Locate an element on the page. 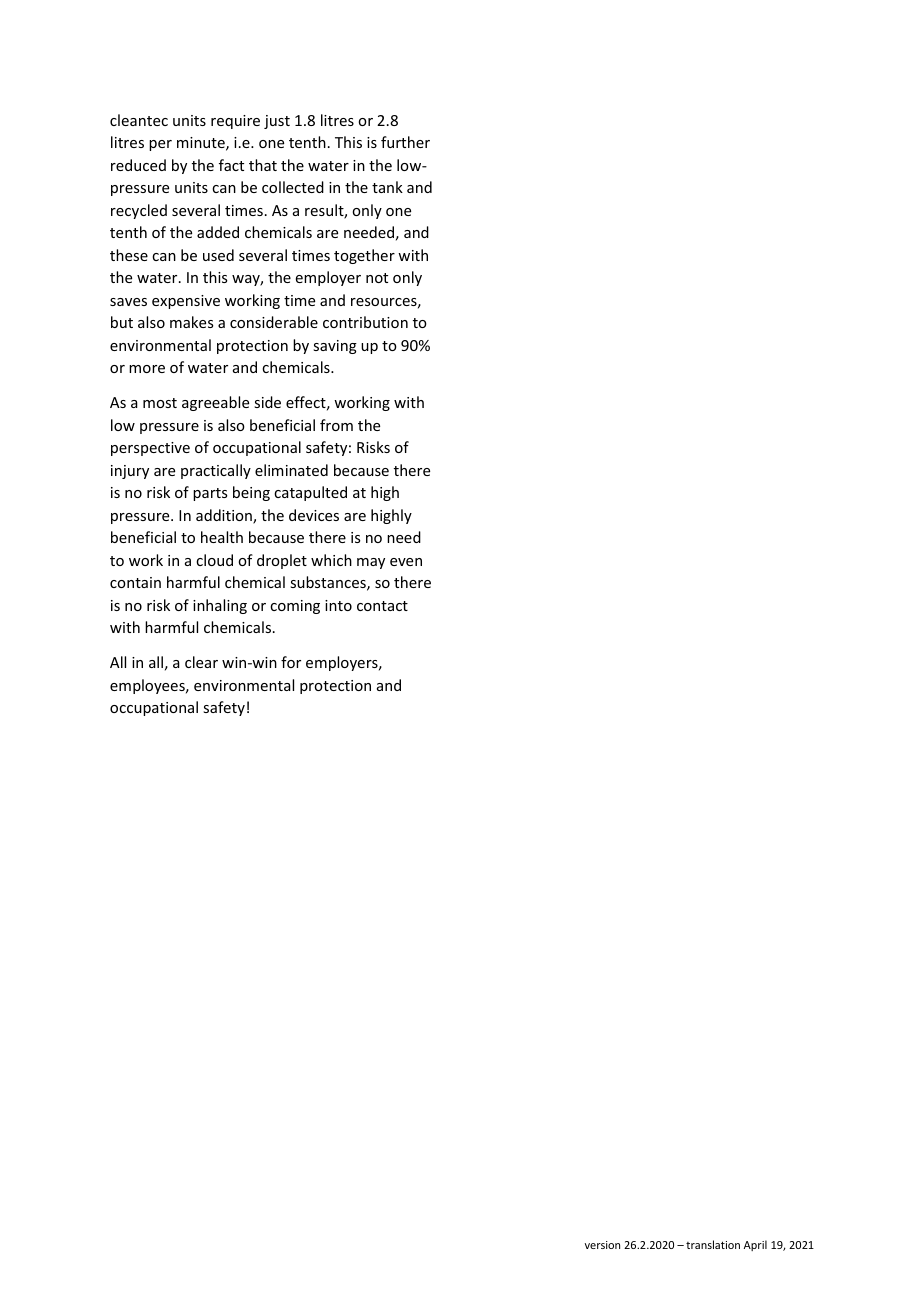 The image size is (924, 1308). further is located at coordinates (405, 142).
